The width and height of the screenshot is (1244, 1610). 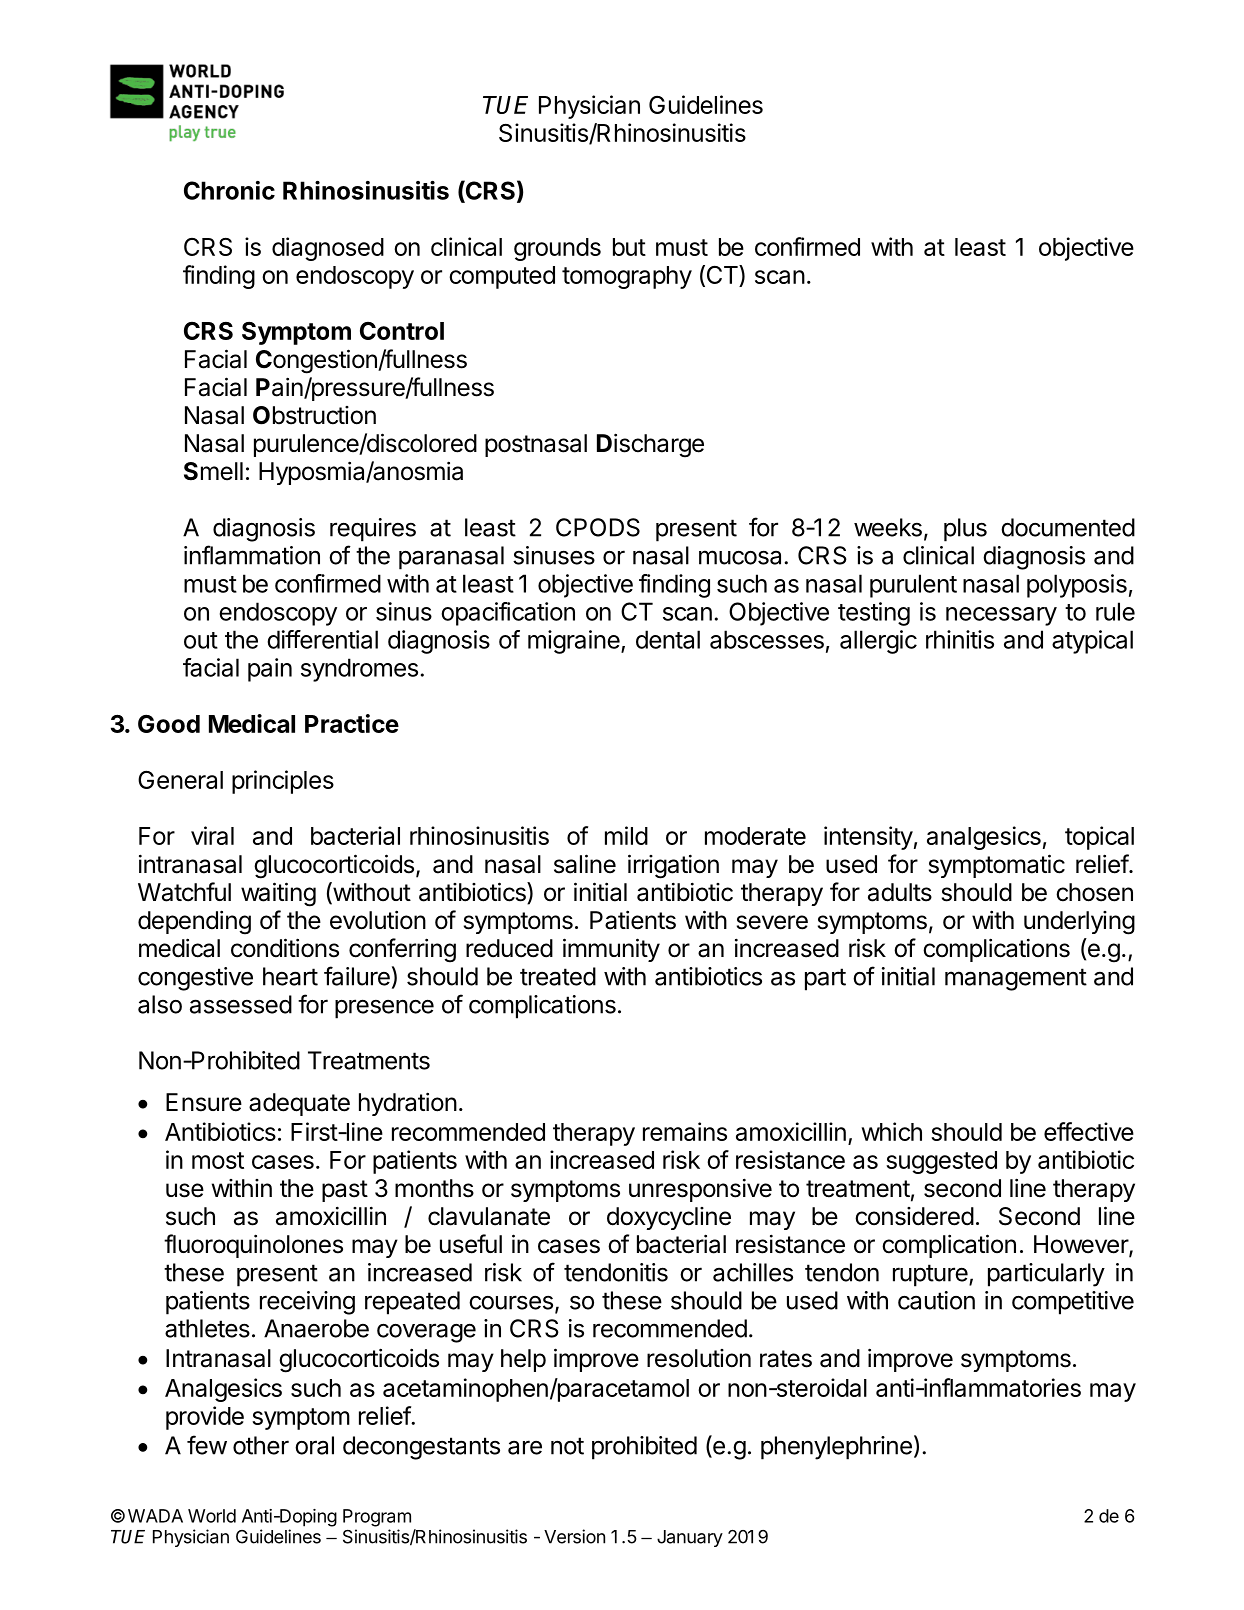 What do you see at coordinates (668, 639) in the screenshot?
I see `dental` at bounding box center [668, 639].
